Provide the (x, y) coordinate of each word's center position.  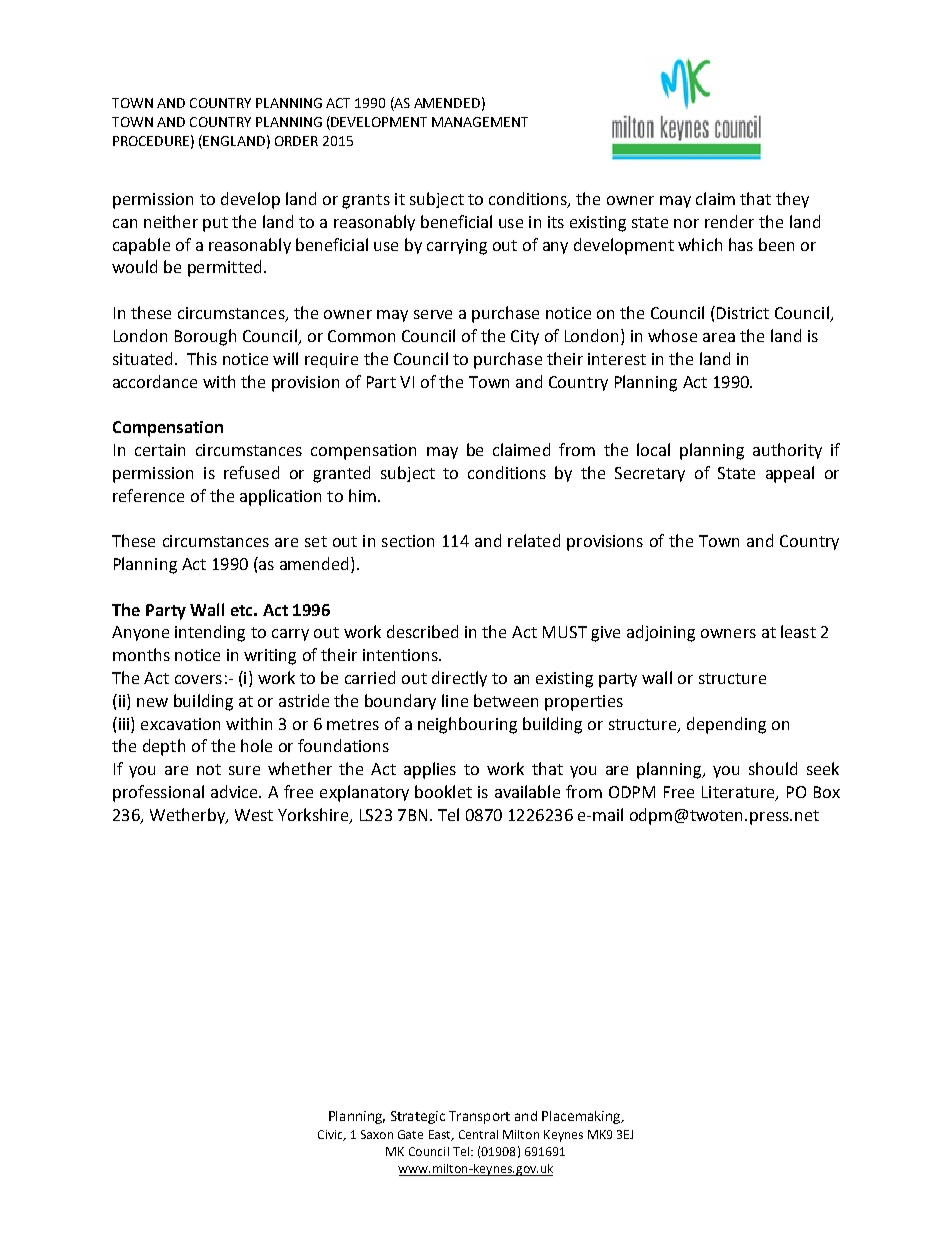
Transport (479, 1117)
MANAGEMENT (480, 122)
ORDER (296, 141)
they (792, 200)
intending (210, 633)
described (422, 631)
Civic (331, 1135)
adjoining (661, 633)
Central (478, 1134)
